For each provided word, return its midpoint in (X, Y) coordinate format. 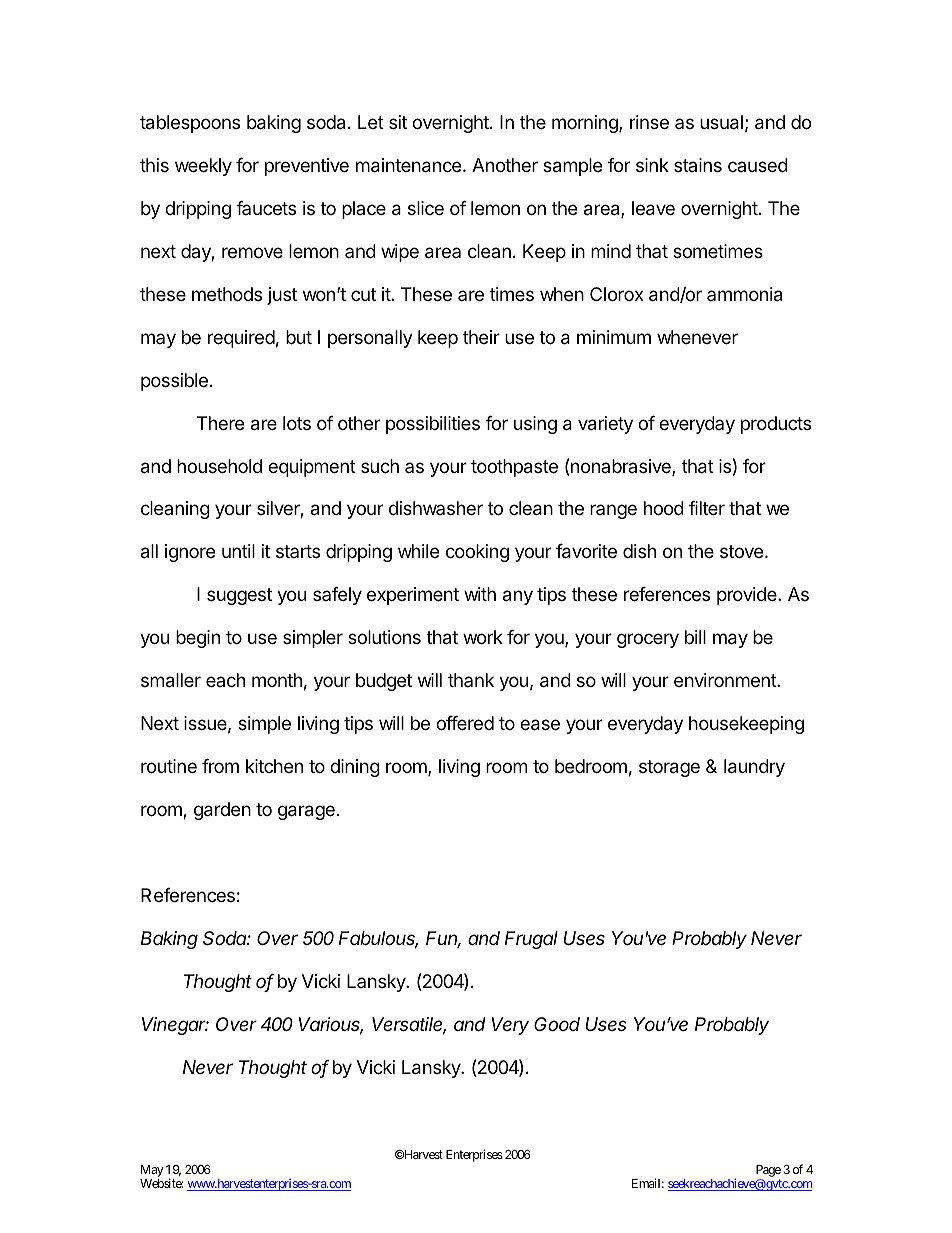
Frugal (531, 940)
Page (768, 1171)
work (483, 637)
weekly (203, 167)
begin (198, 639)
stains (698, 165)
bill (695, 637)
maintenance (410, 165)
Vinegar (175, 1026)
